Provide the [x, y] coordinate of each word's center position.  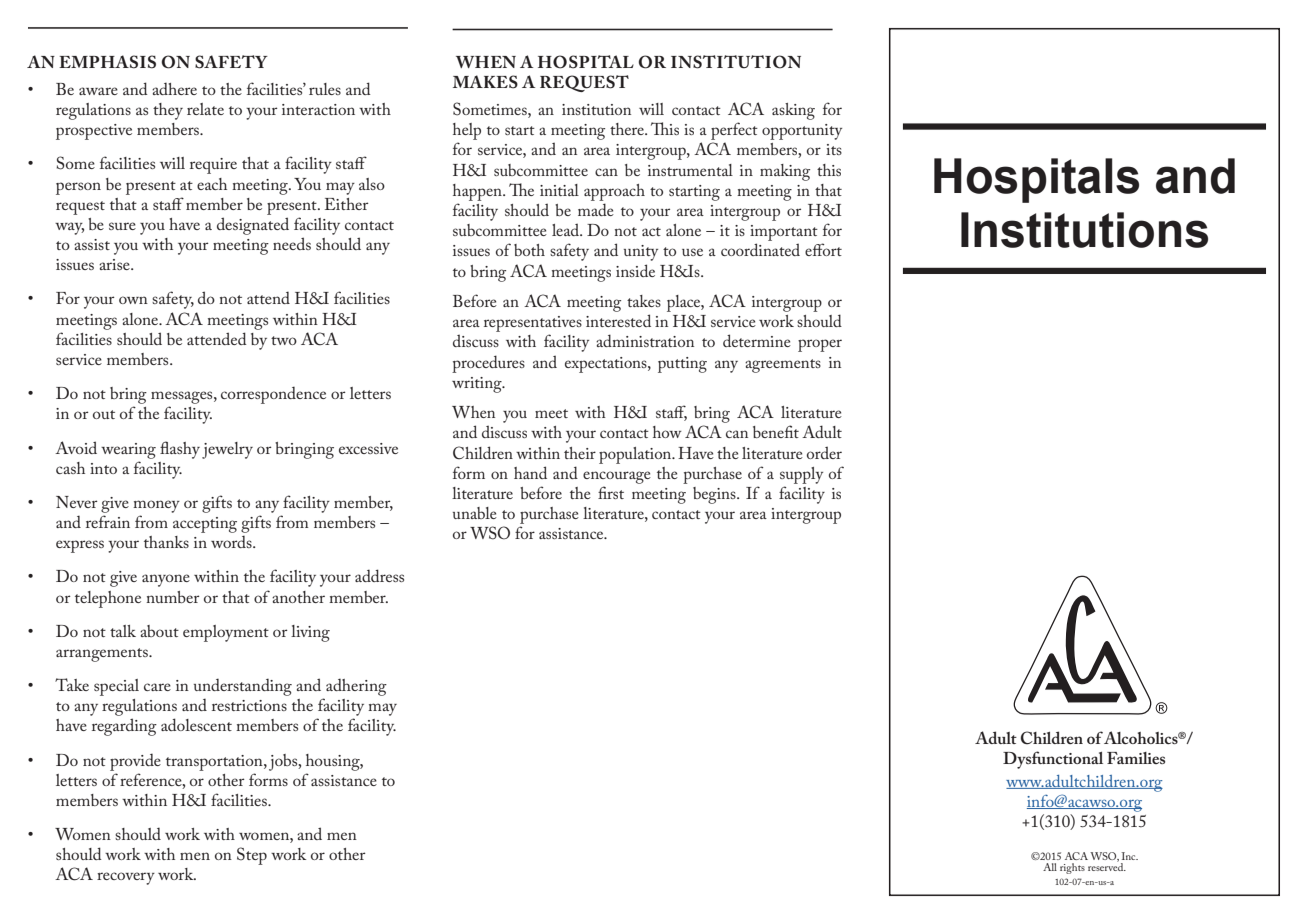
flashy [180, 450]
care [157, 687]
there [628, 129]
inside [635, 270]
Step [252, 856]
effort [823, 249]
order [824, 452]
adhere [174, 88]
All [1050, 867]
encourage [617, 477]
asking [793, 111]
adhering [356, 687]
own [133, 300]
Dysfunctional [1053, 760]
